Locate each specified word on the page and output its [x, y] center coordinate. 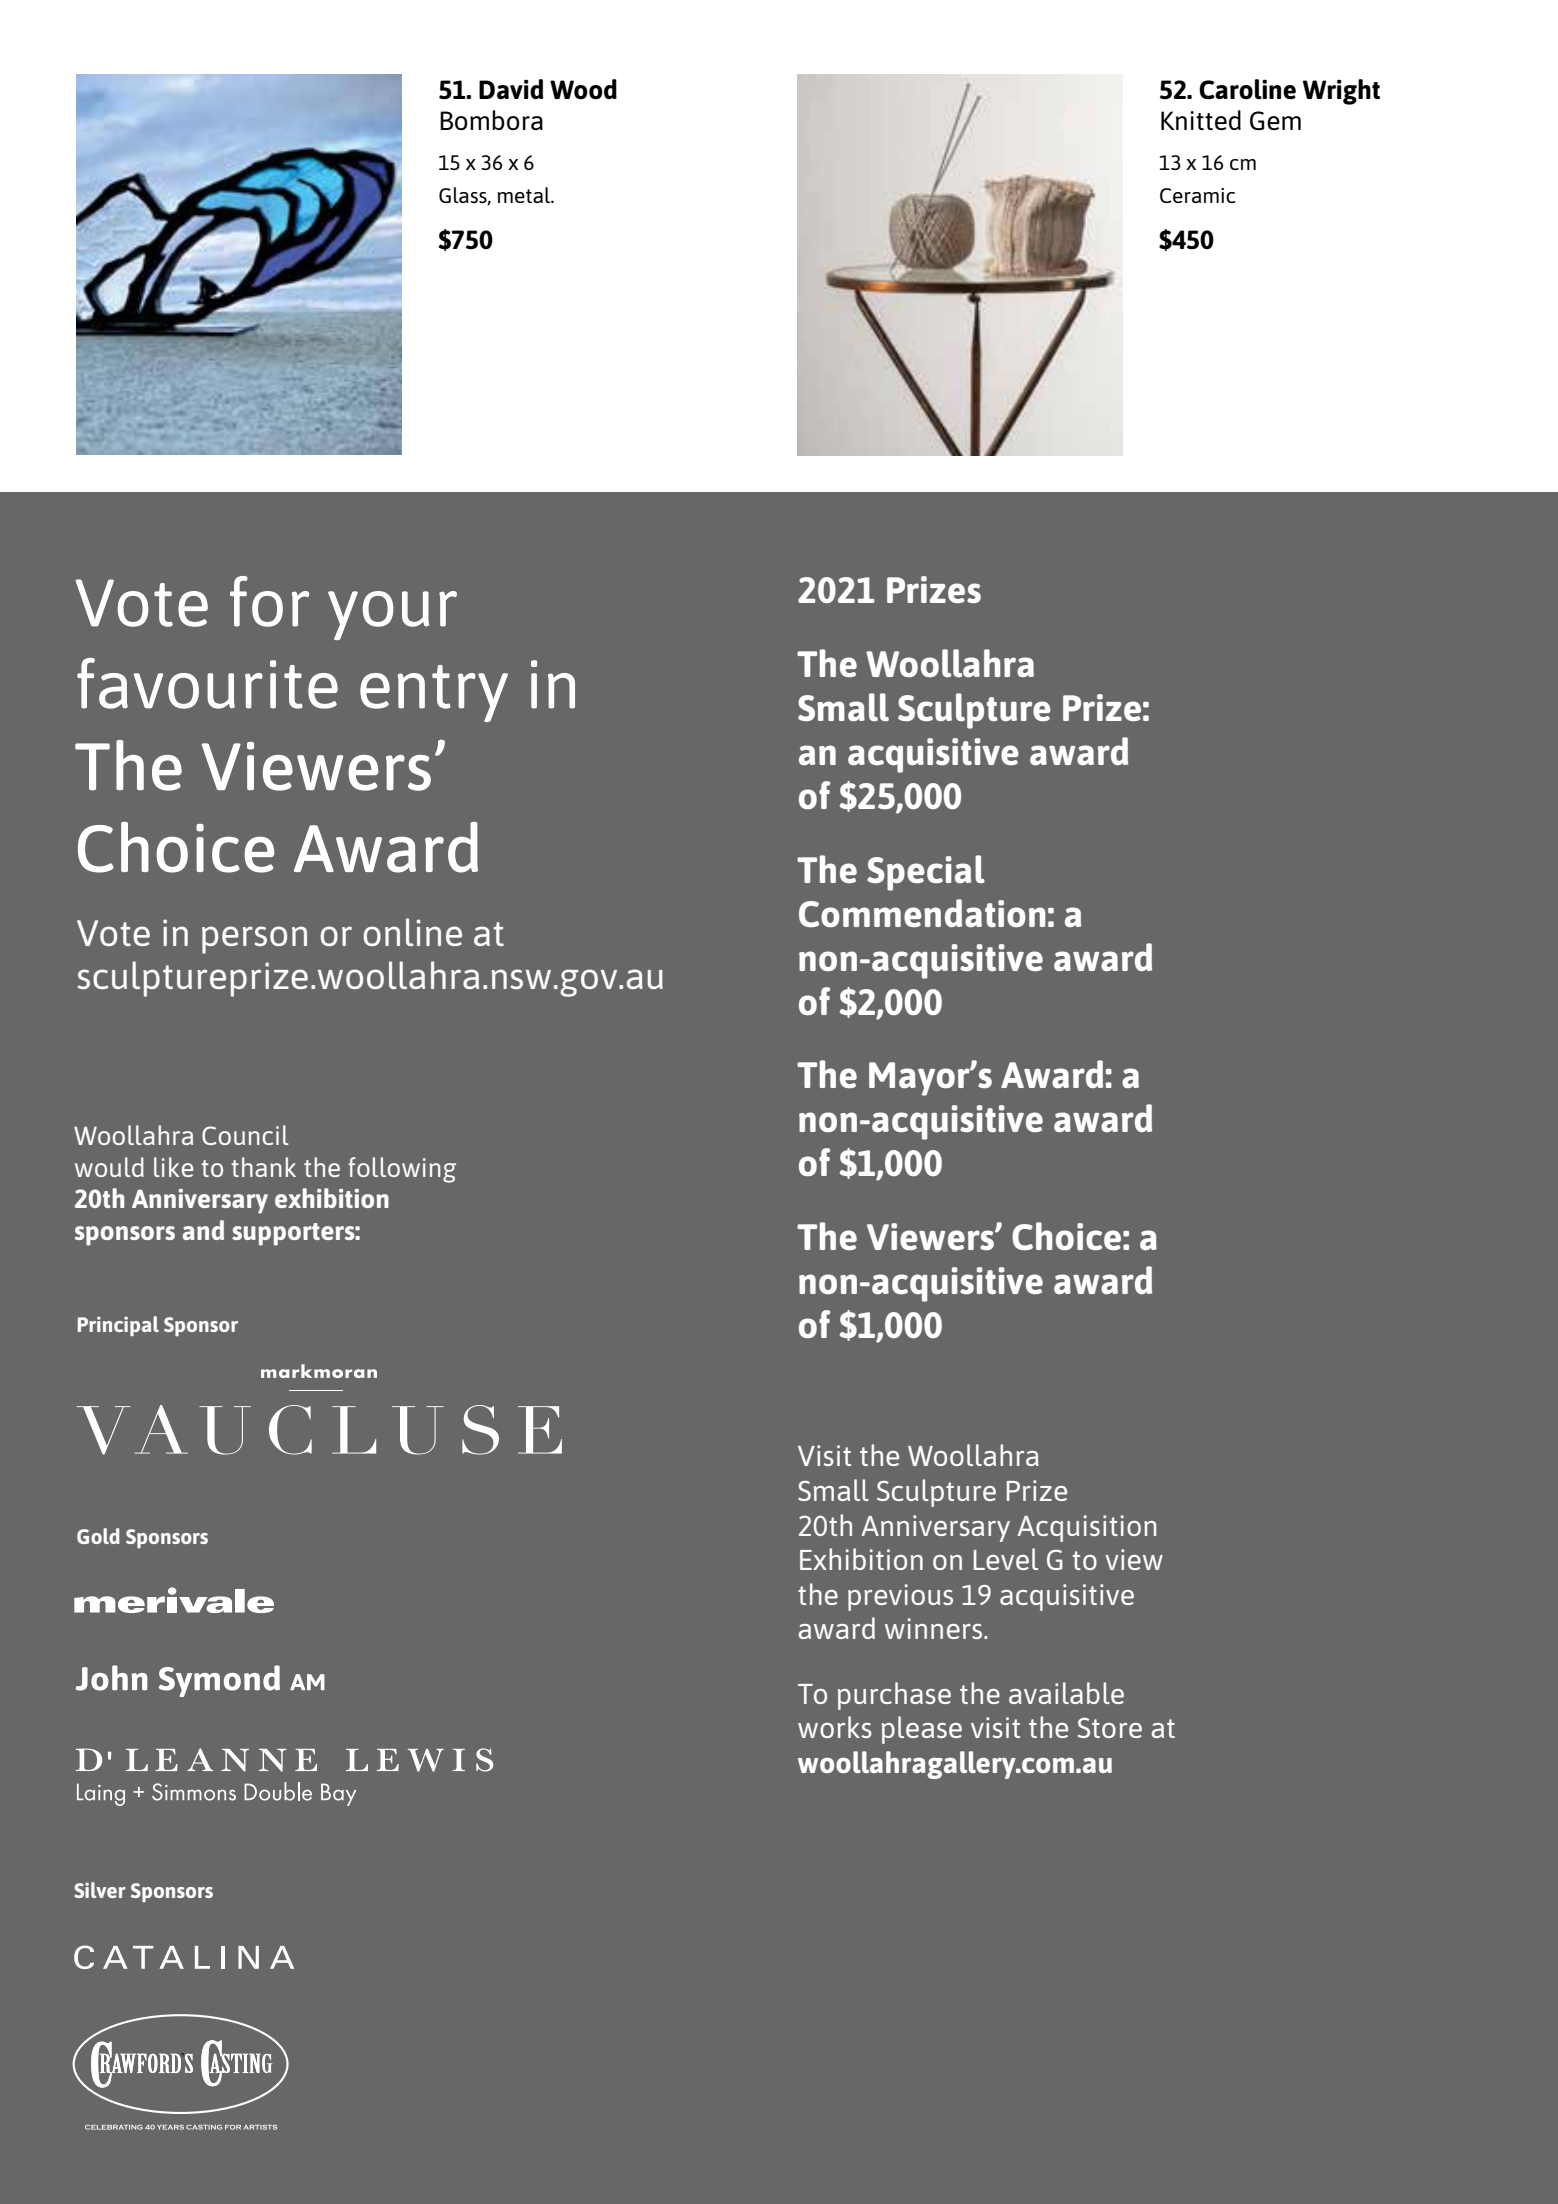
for [269, 601]
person [254, 940]
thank [263, 1167]
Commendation [922, 913]
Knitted [1201, 120]
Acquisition [1087, 1528]
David [511, 89]
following [402, 1170]
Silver [100, 1890]
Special [926, 873]
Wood [583, 89]
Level [1006, 1559]
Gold [98, 1536]
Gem [1275, 120]
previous [900, 1597]
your [392, 615]
